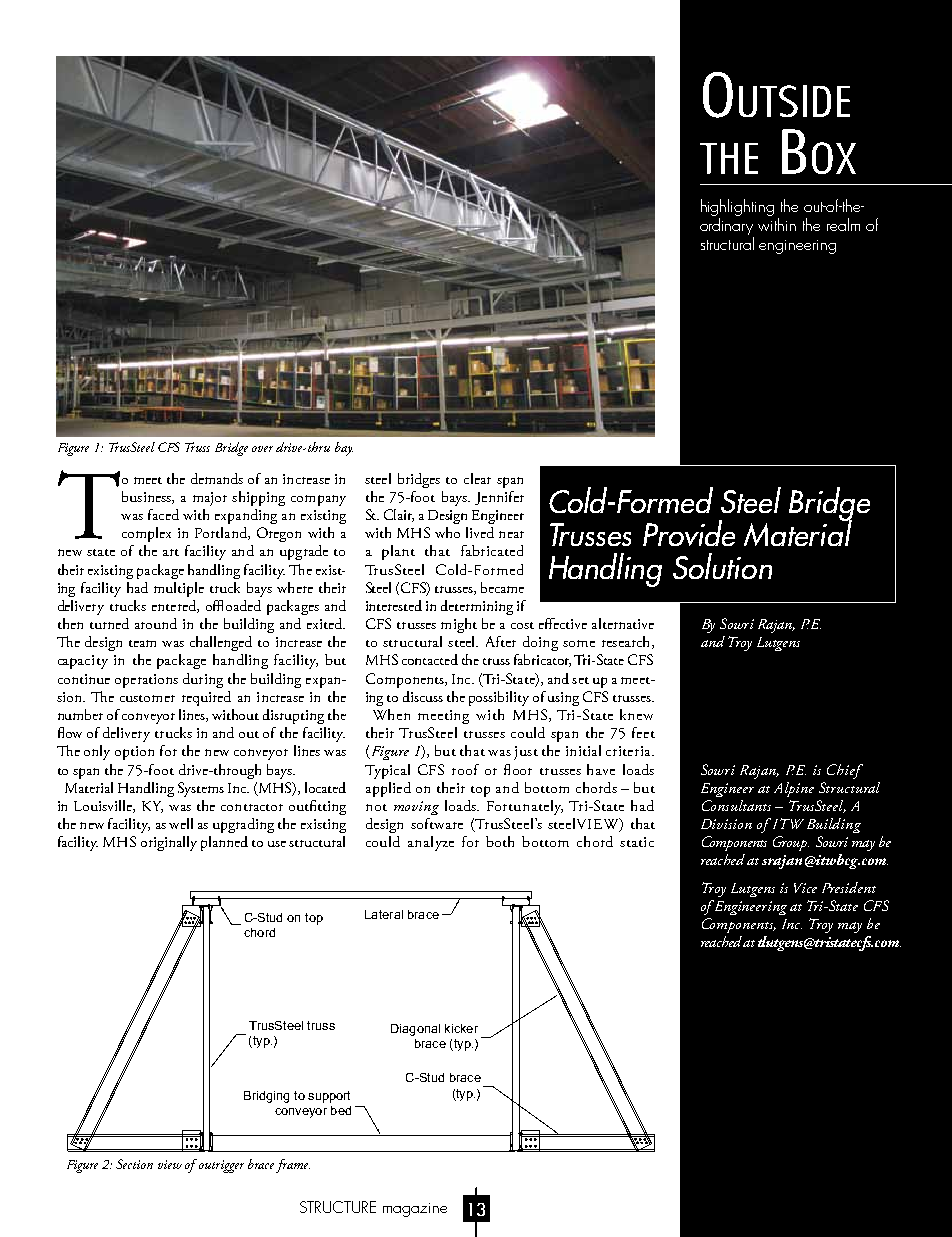 The height and width of the screenshot is (1237, 952). What do you see at coordinates (147, 698) in the screenshot?
I see `customer` at bounding box center [147, 698].
